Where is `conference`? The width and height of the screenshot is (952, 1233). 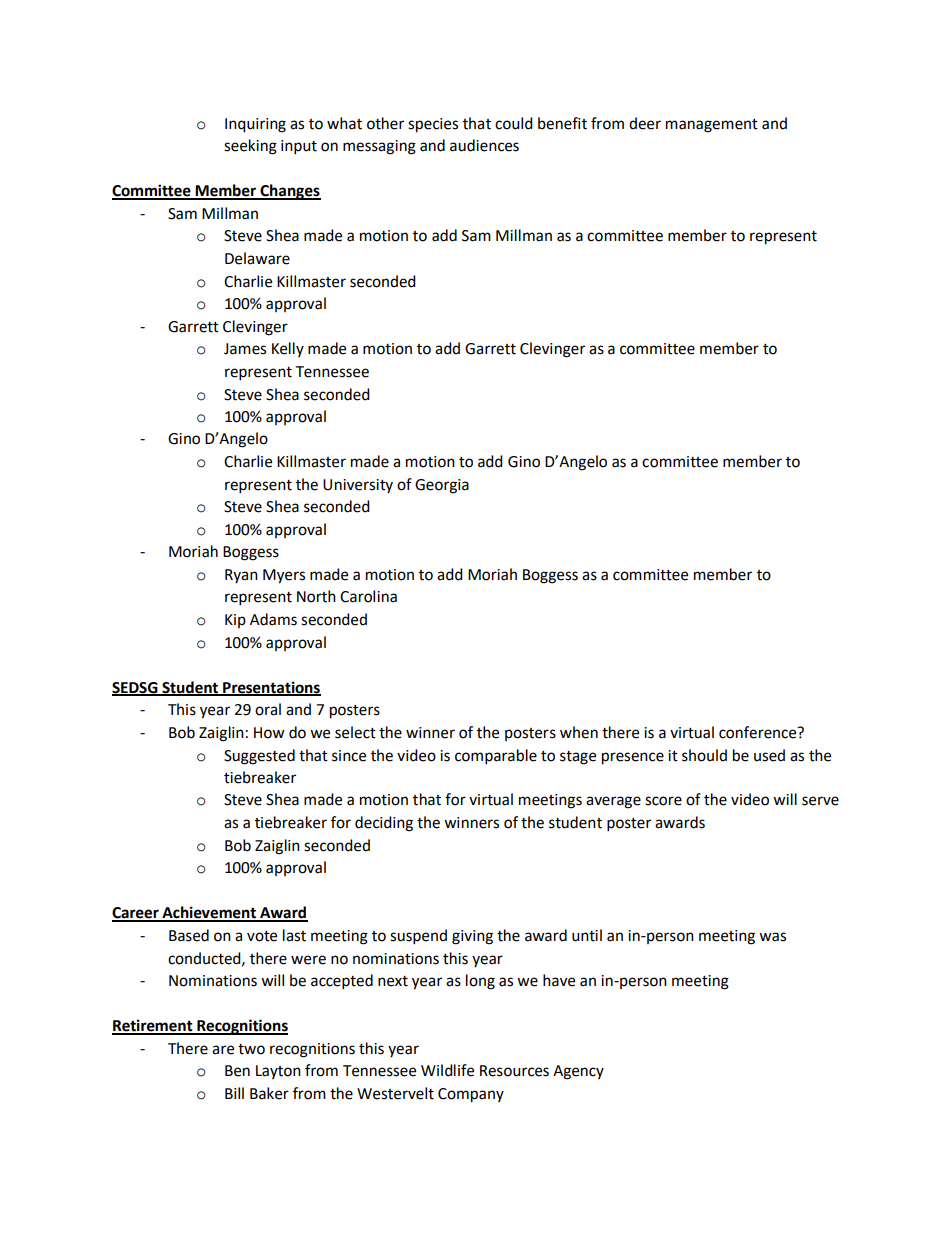
conference is located at coordinates (759, 732).
